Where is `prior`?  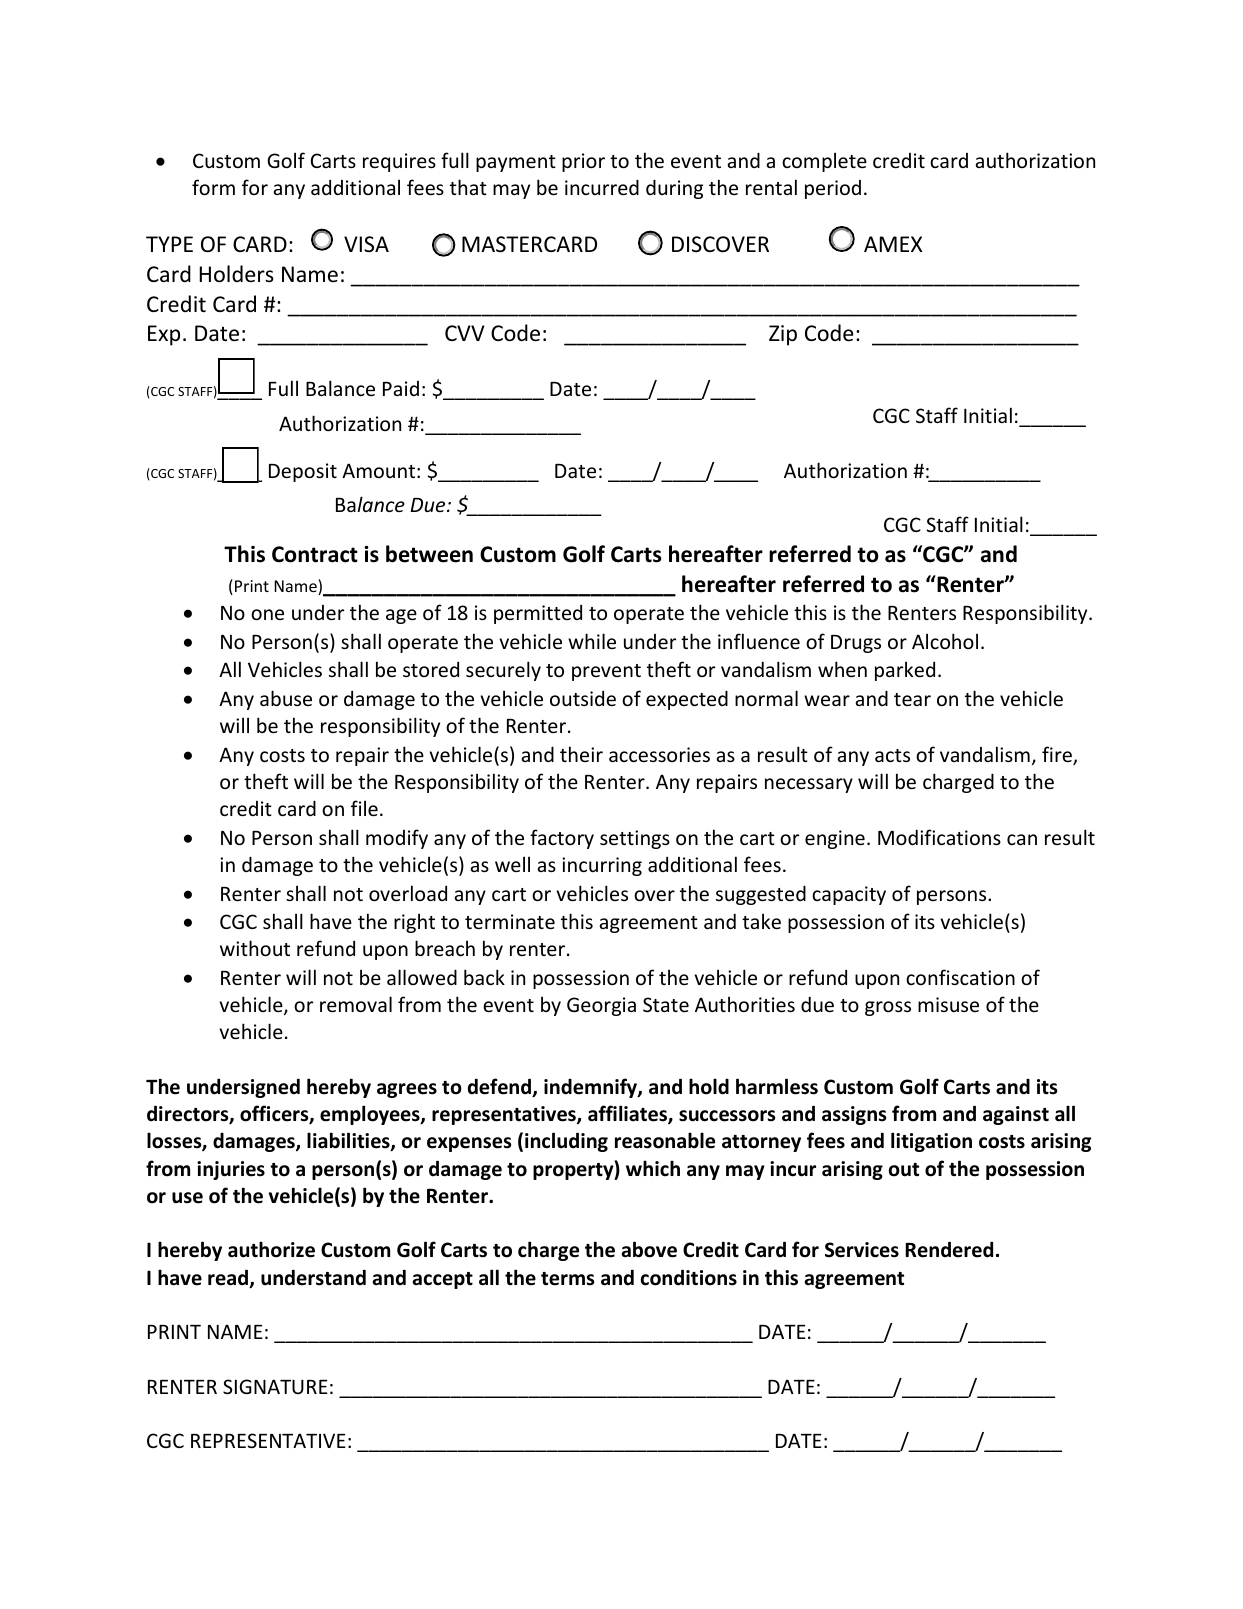
prior is located at coordinates (583, 162).
